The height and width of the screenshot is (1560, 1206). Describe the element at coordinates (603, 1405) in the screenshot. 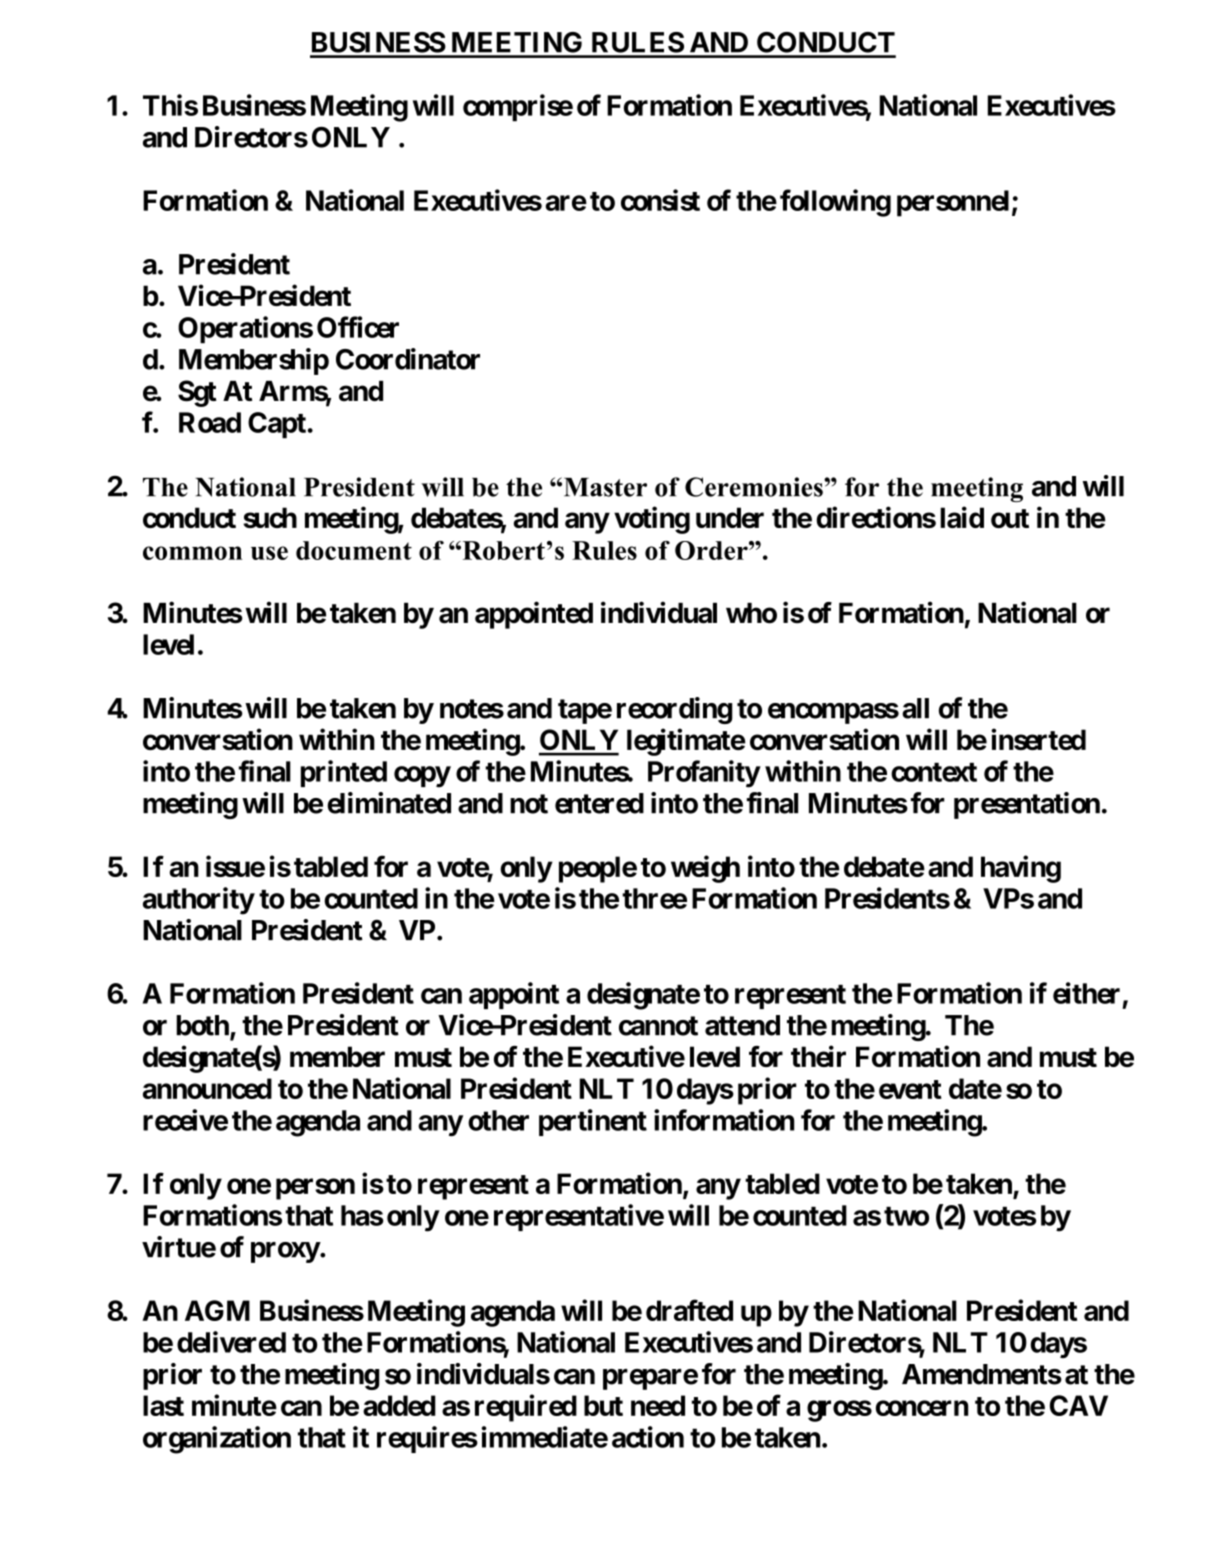

I see `but` at that location.
